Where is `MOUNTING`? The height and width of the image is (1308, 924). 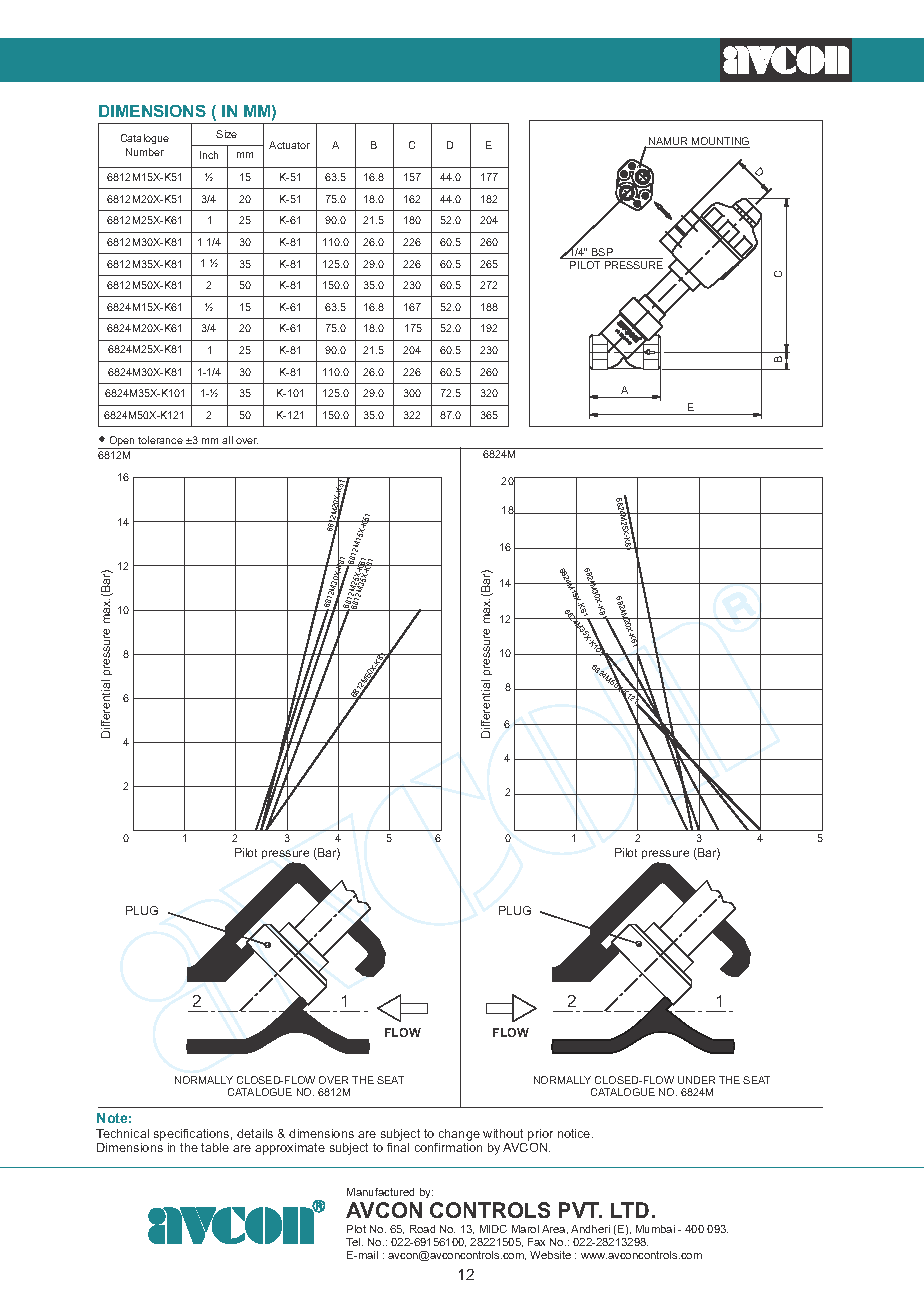
MOUNTING is located at coordinates (720, 142).
